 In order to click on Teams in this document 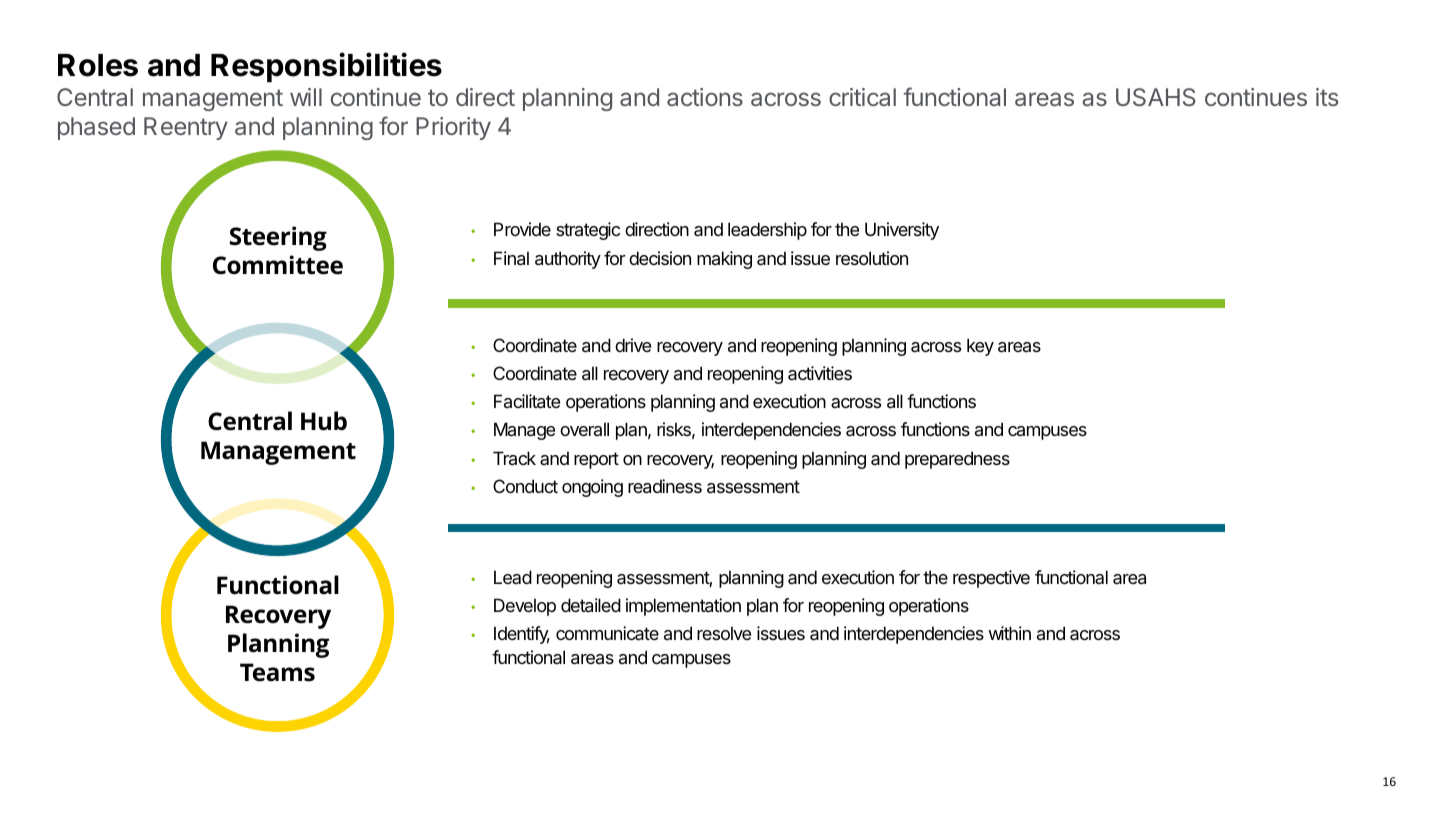, I will do `click(277, 672)`.
